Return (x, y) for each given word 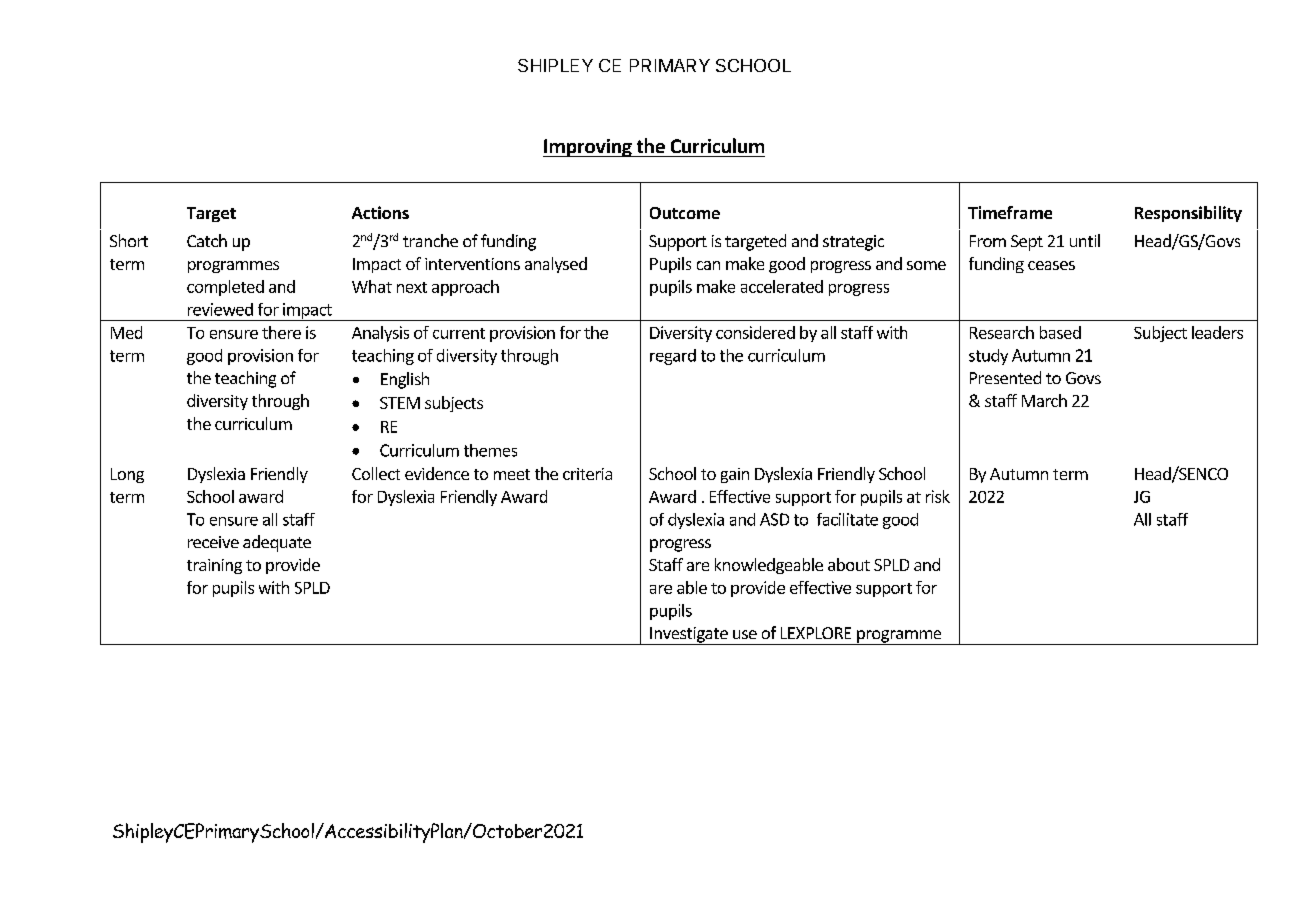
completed (225, 288)
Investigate (689, 636)
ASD (774, 519)
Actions (380, 212)
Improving (588, 148)
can (708, 265)
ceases (1051, 265)
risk (938, 496)
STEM (400, 403)
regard (673, 357)
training (214, 566)
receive (213, 542)
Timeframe (1010, 212)
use (745, 634)
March (1044, 400)
